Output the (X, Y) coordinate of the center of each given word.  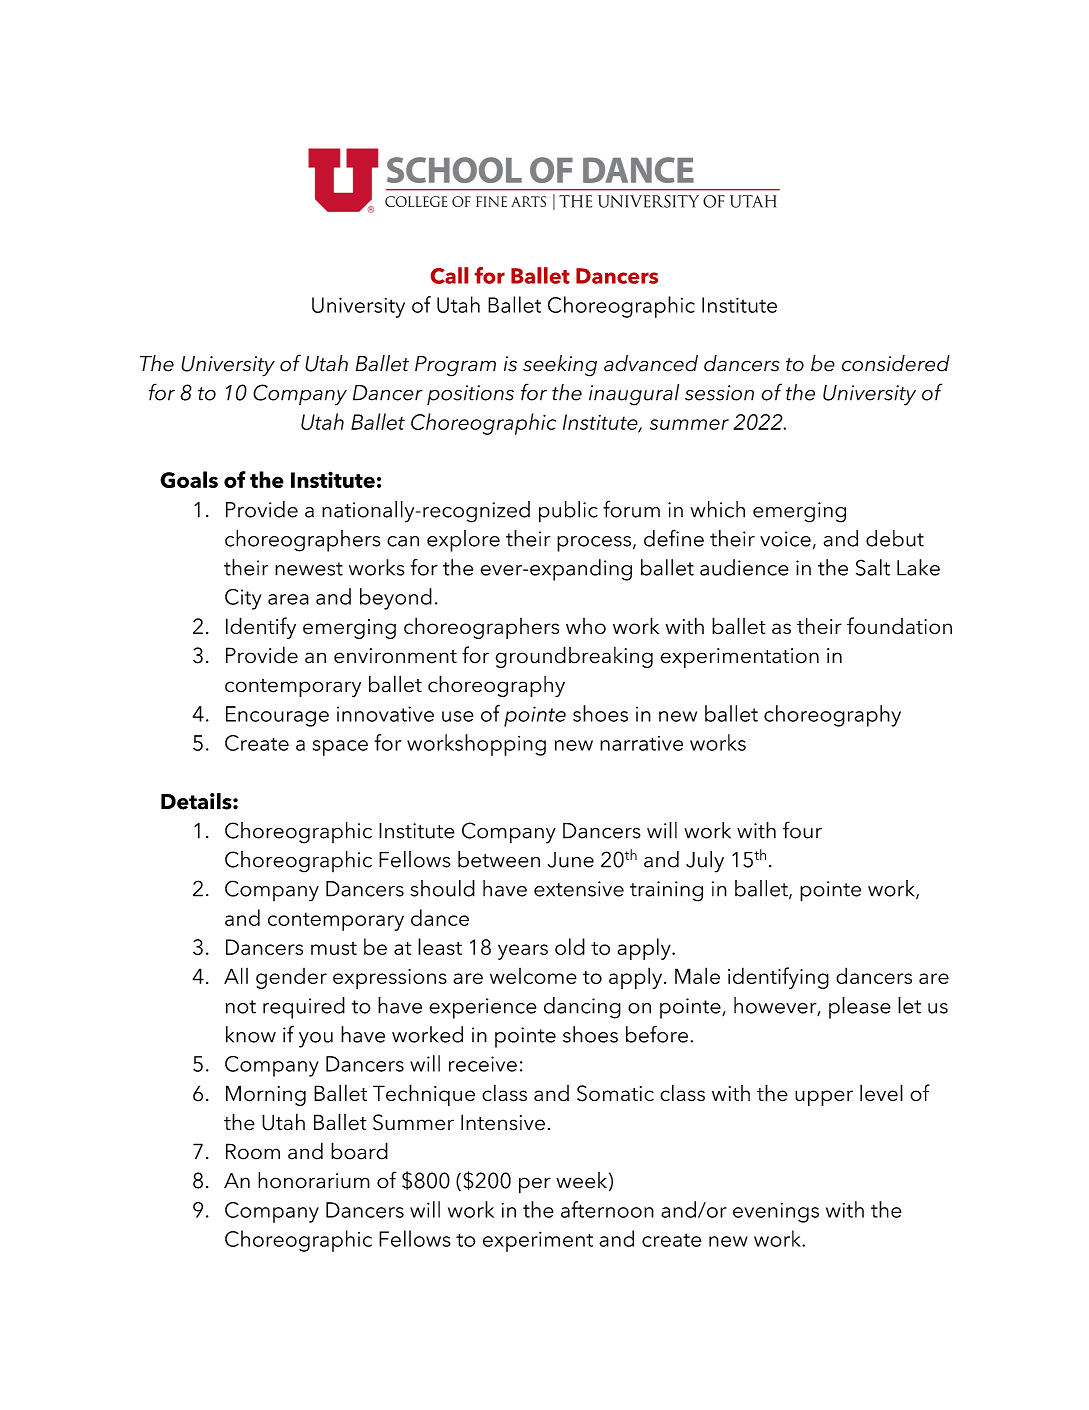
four (802, 830)
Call (449, 275)
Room (253, 1151)
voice (785, 539)
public (568, 512)
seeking (560, 366)
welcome (533, 976)
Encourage (277, 716)
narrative (641, 743)
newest (309, 569)
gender (291, 978)
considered (896, 363)
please (860, 1008)
